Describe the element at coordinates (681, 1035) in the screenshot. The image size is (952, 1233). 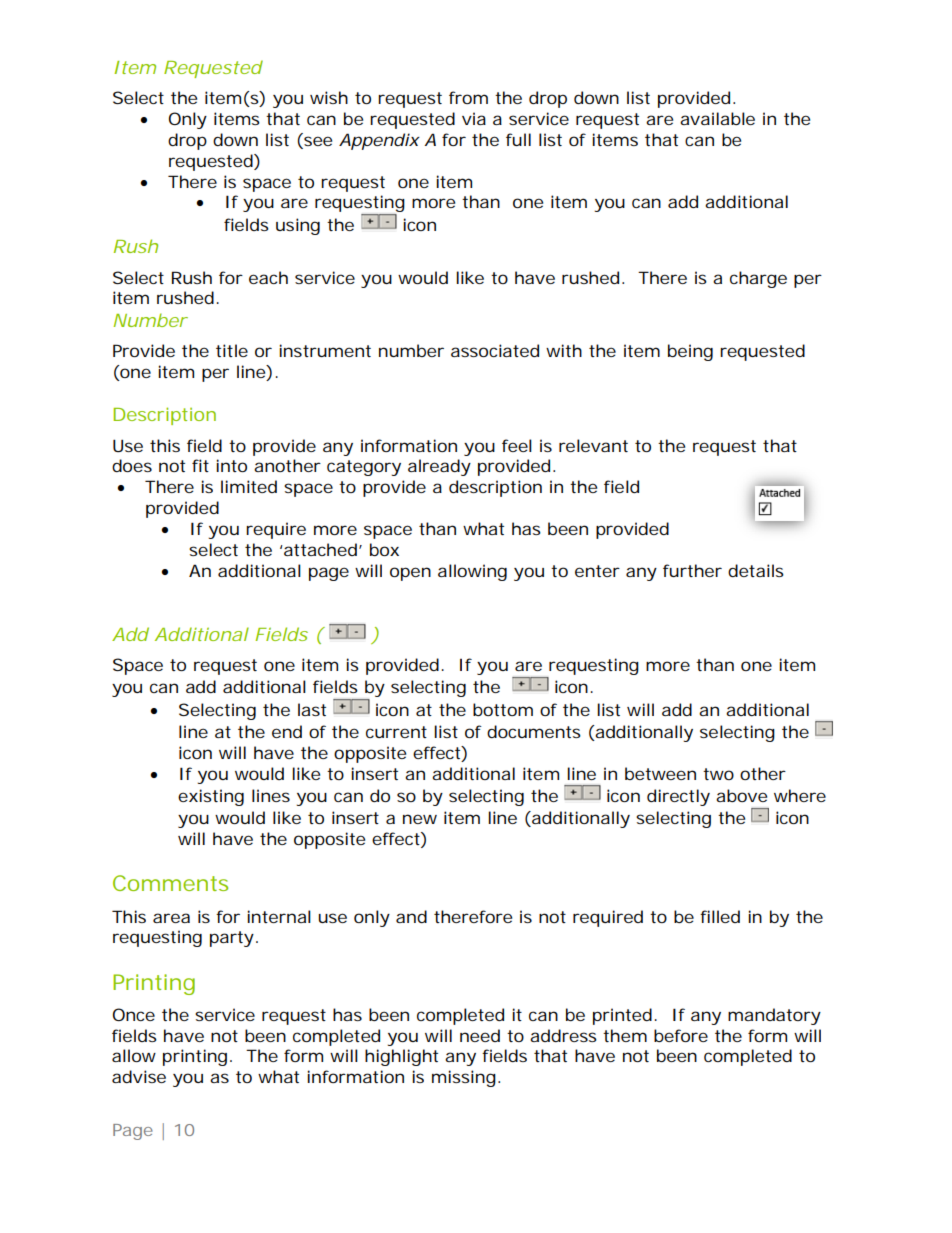
I see `before` at that location.
